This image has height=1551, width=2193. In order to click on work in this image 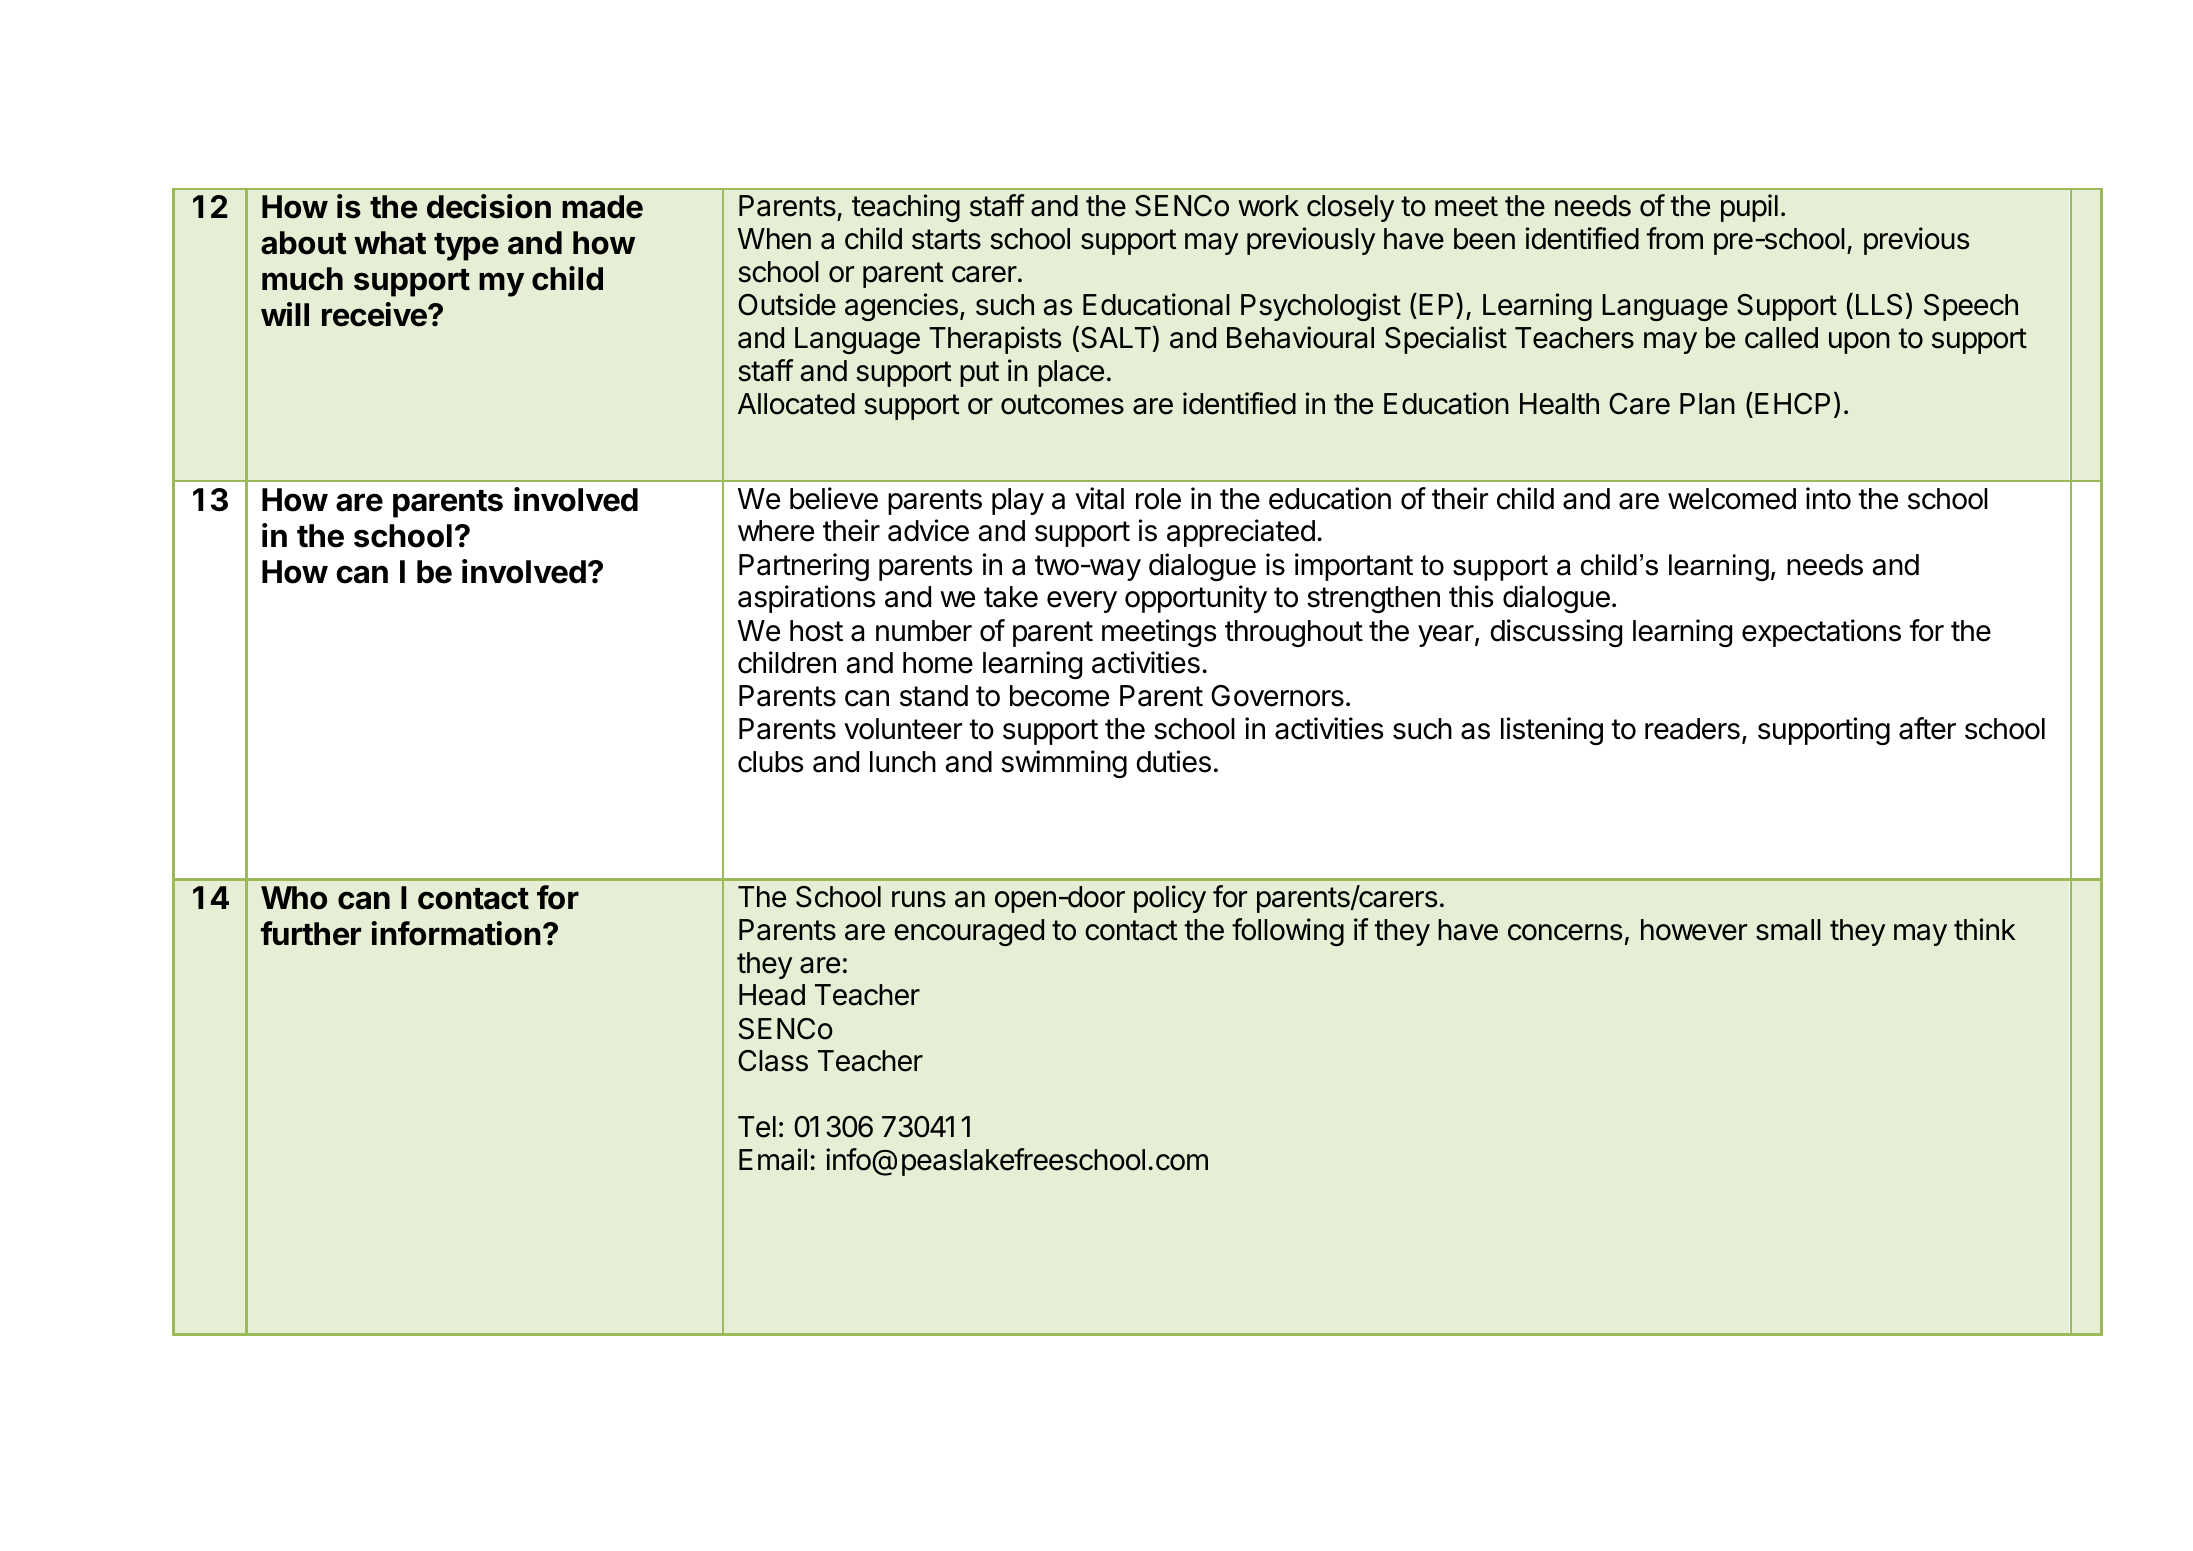, I will do `click(1268, 206)`.
